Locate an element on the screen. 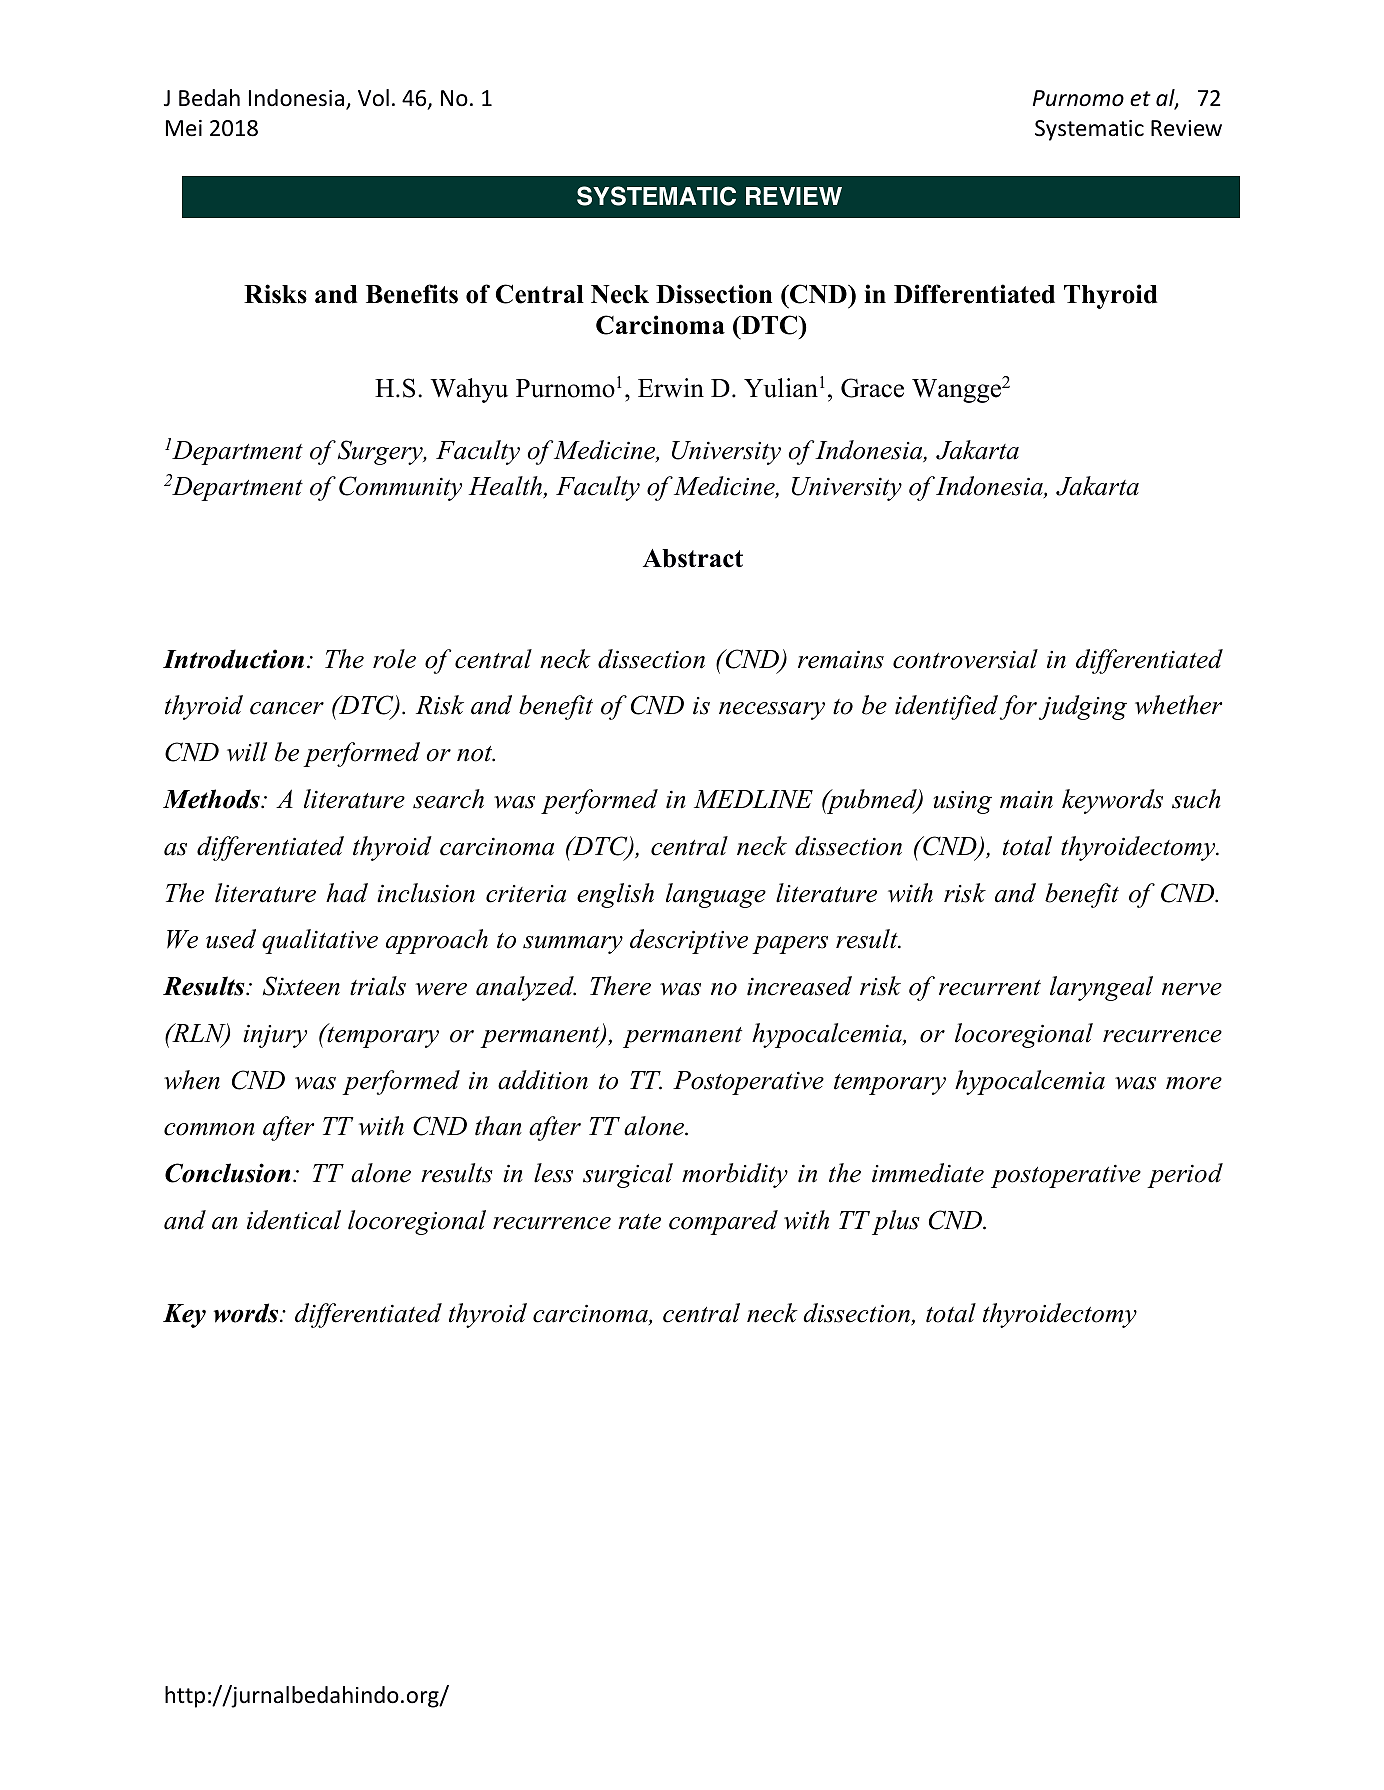 The image size is (1384, 1790). Erwin is located at coordinates (671, 388).
